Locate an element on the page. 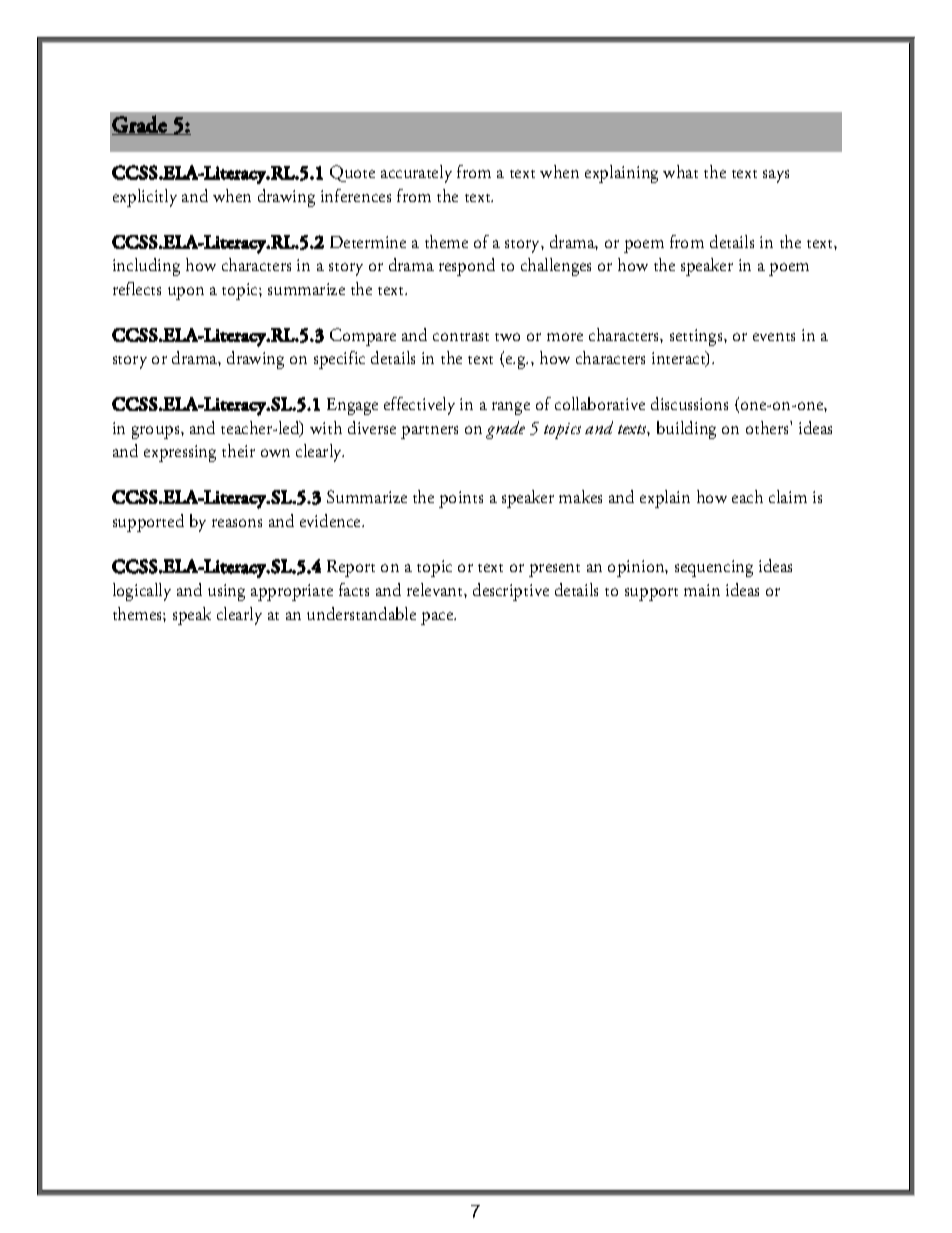 Image resolution: width=952 pixels, height=1233 pixels. accurately is located at coordinates (416, 174).
